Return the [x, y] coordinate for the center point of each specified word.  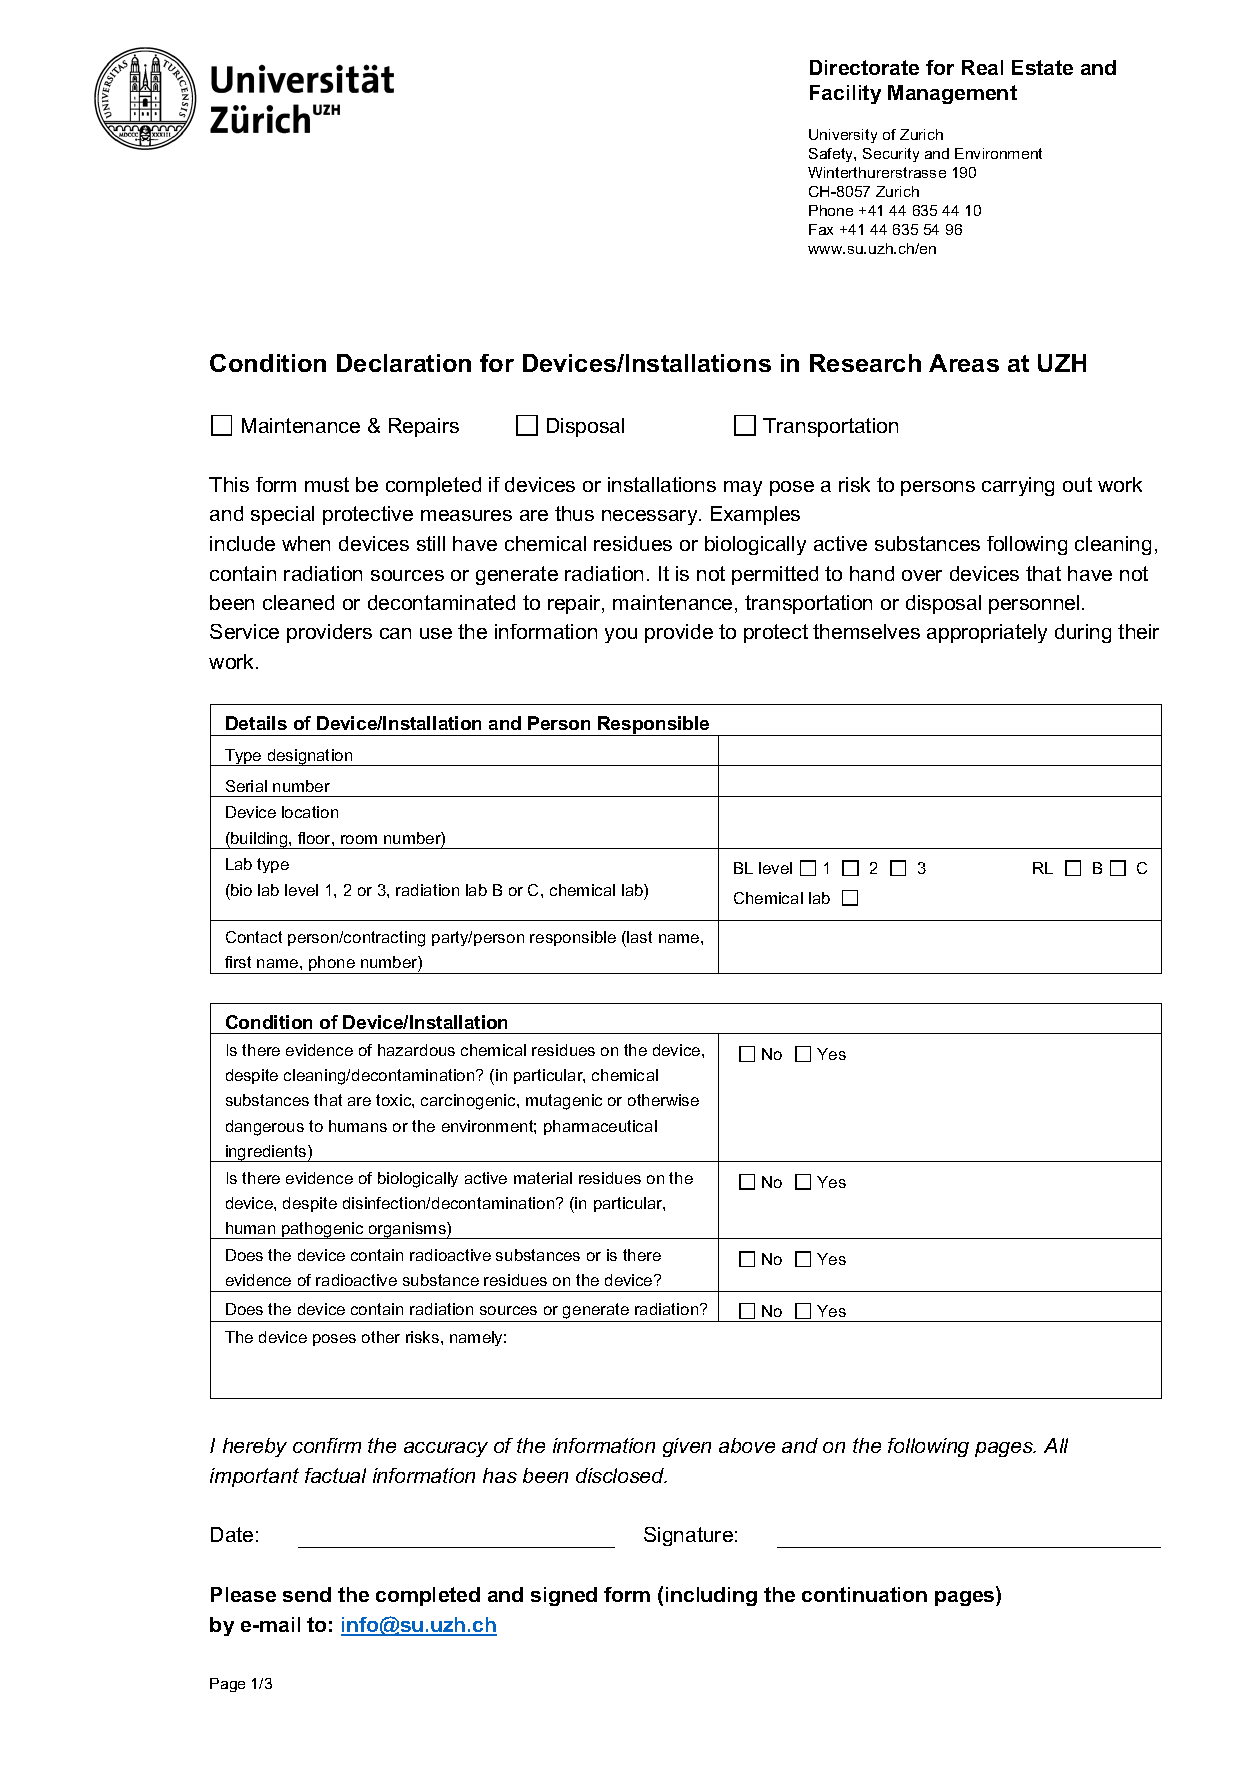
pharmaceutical [600, 1127]
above [747, 1445]
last [638, 937]
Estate [1042, 67]
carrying [1018, 486]
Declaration [404, 363]
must [327, 484]
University [843, 136]
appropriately [987, 633]
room [359, 839]
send [307, 1594]
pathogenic [323, 1230]
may [743, 488]
